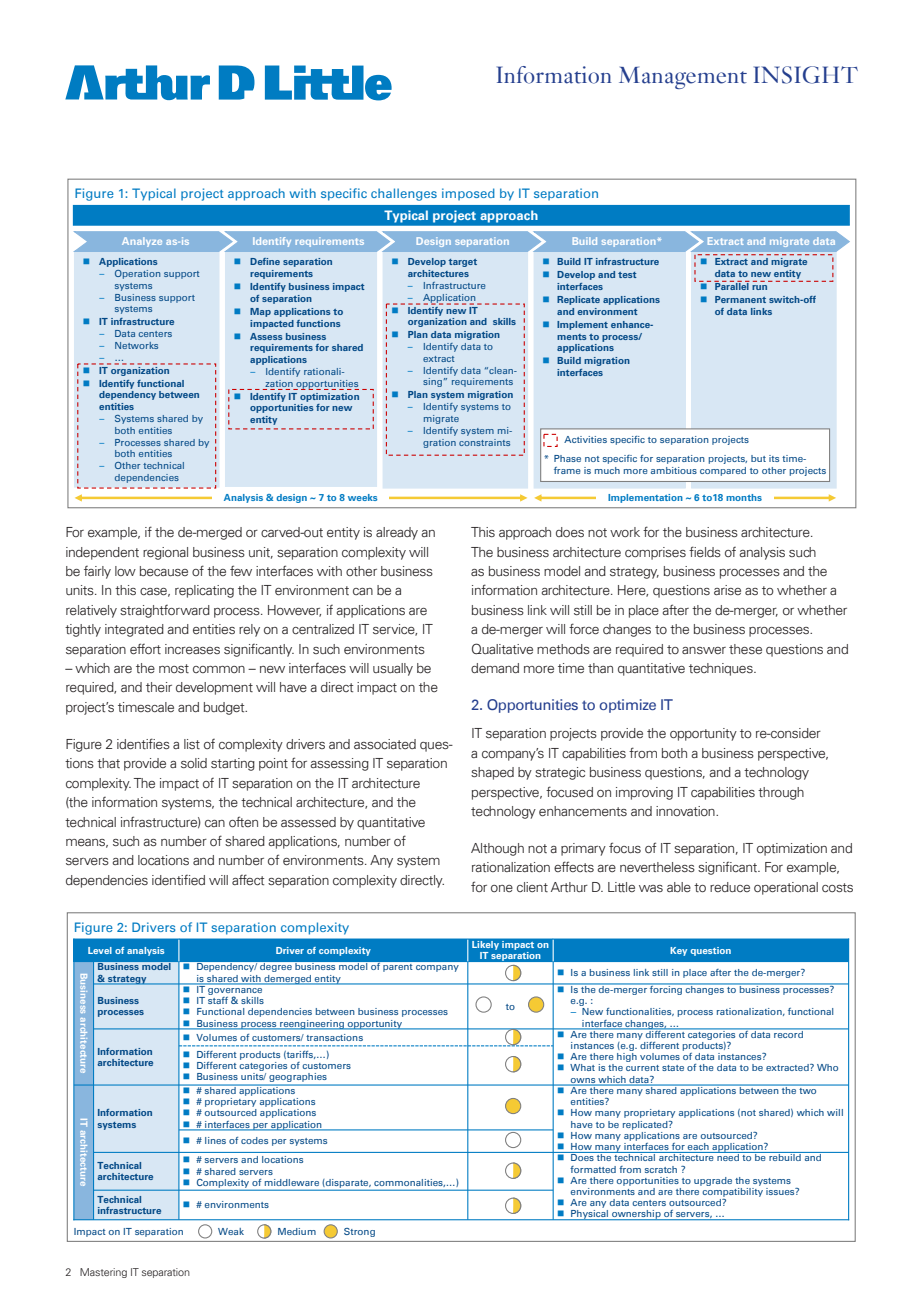 This screenshot has height=1308, width=924. I want to click on Analyze, so click(142, 242).
